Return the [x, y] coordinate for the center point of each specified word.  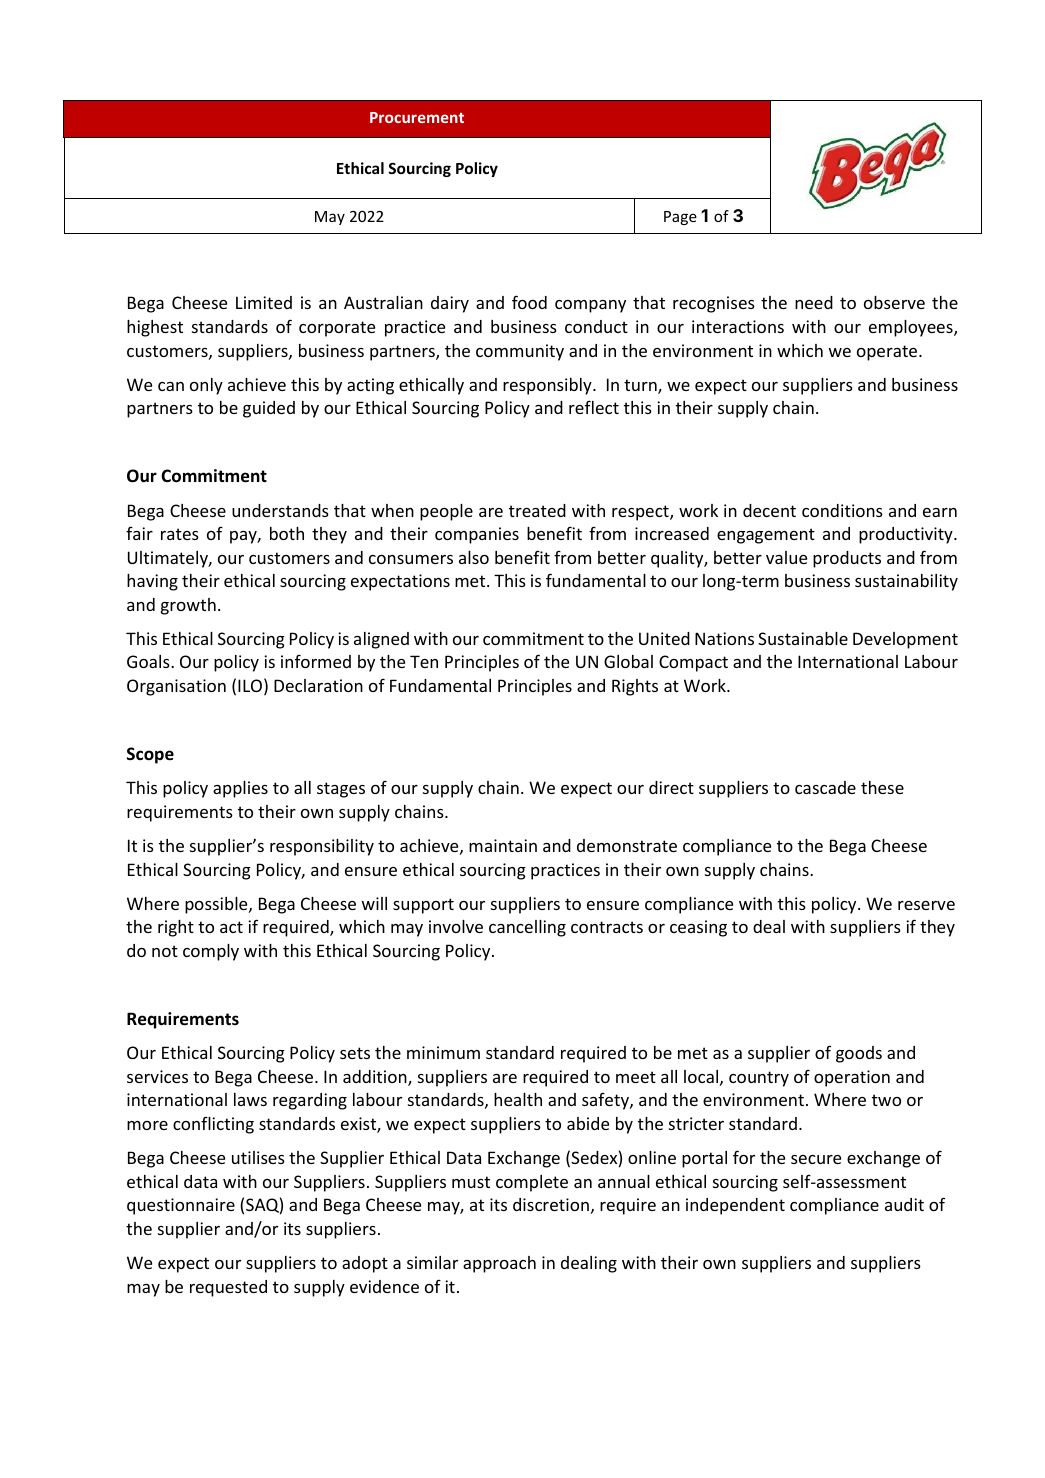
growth [188, 606]
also [474, 557]
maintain [503, 845]
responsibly [548, 386]
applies [240, 789]
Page [680, 218]
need [814, 302]
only [206, 386]
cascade [825, 787]
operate [888, 353]
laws [250, 1099]
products [847, 559]
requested [228, 1288]
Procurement [417, 117]
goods [859, 1054]
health [518, 1099]
